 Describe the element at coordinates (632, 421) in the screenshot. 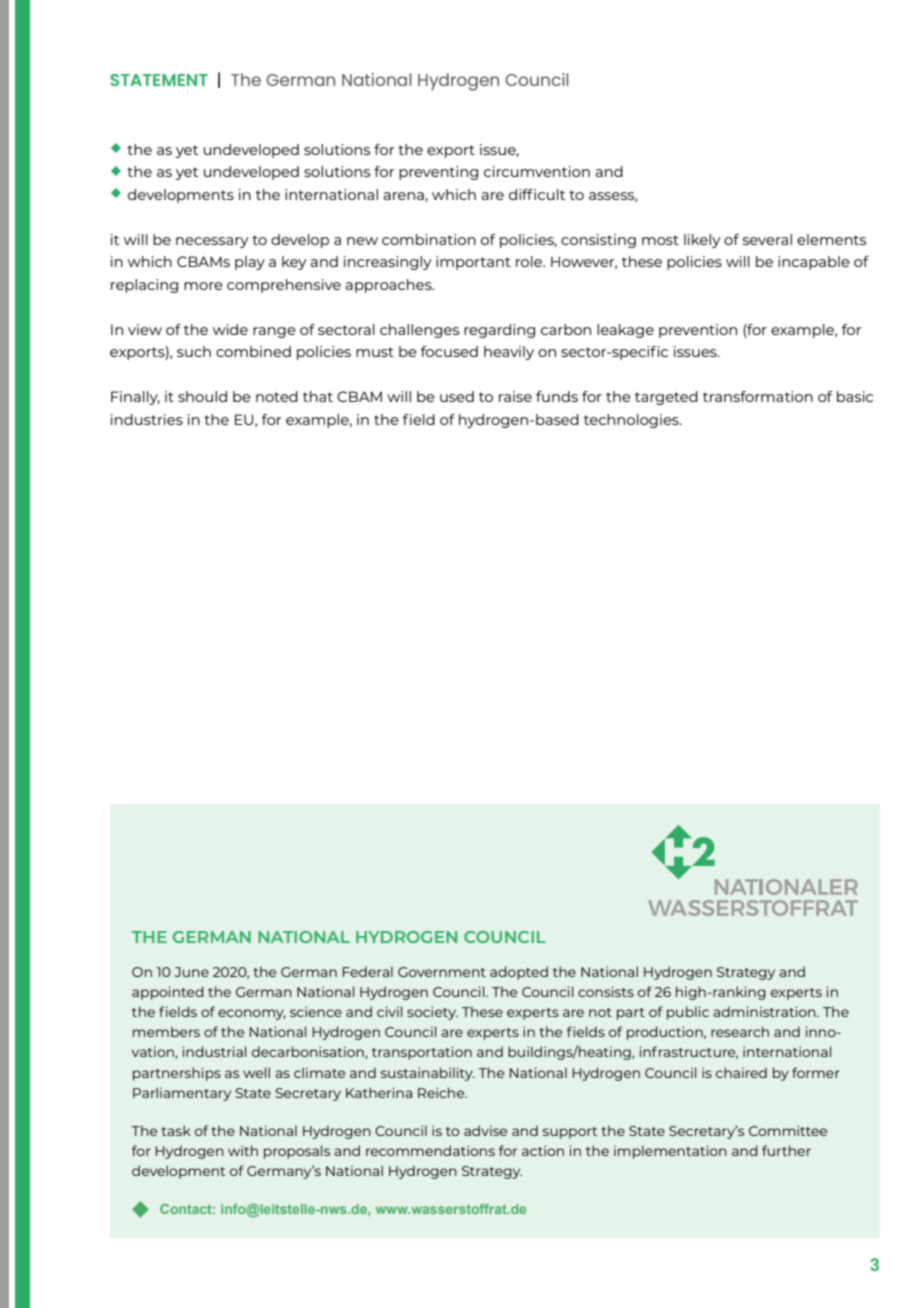

I see `technologies` at that location.
